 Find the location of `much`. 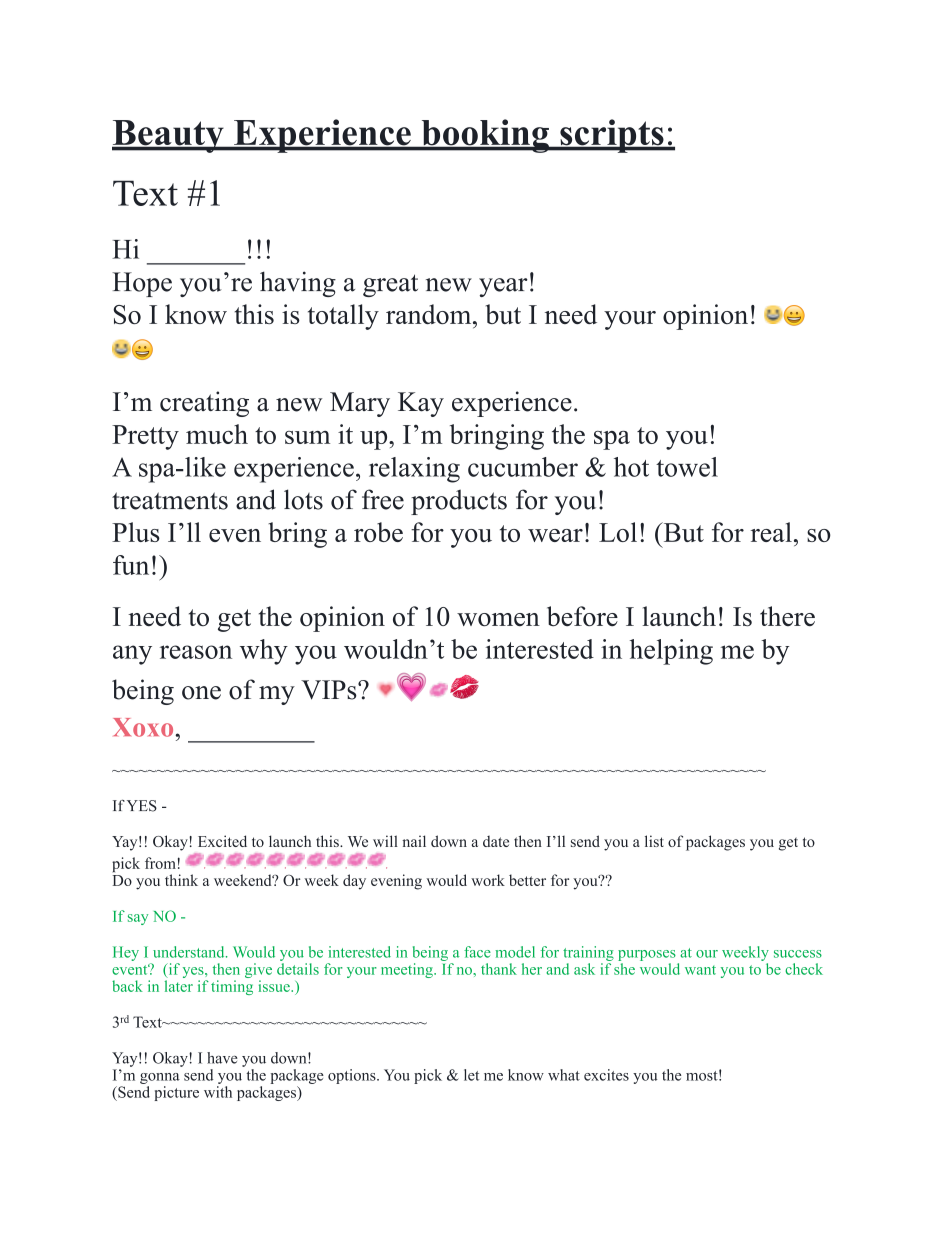

much is located at coordinates (217, 434).
